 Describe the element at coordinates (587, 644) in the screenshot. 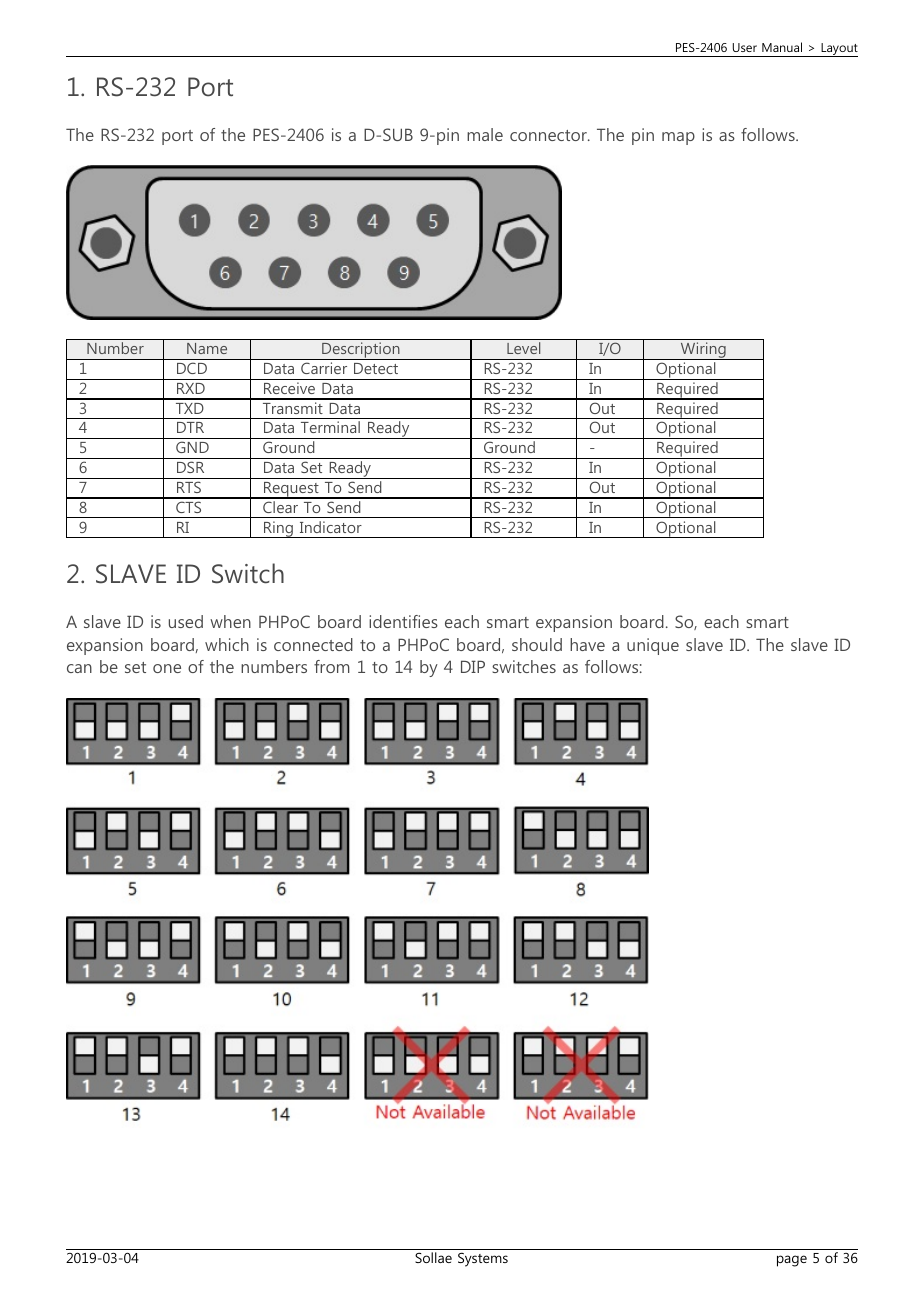

I see `have` at that location.
